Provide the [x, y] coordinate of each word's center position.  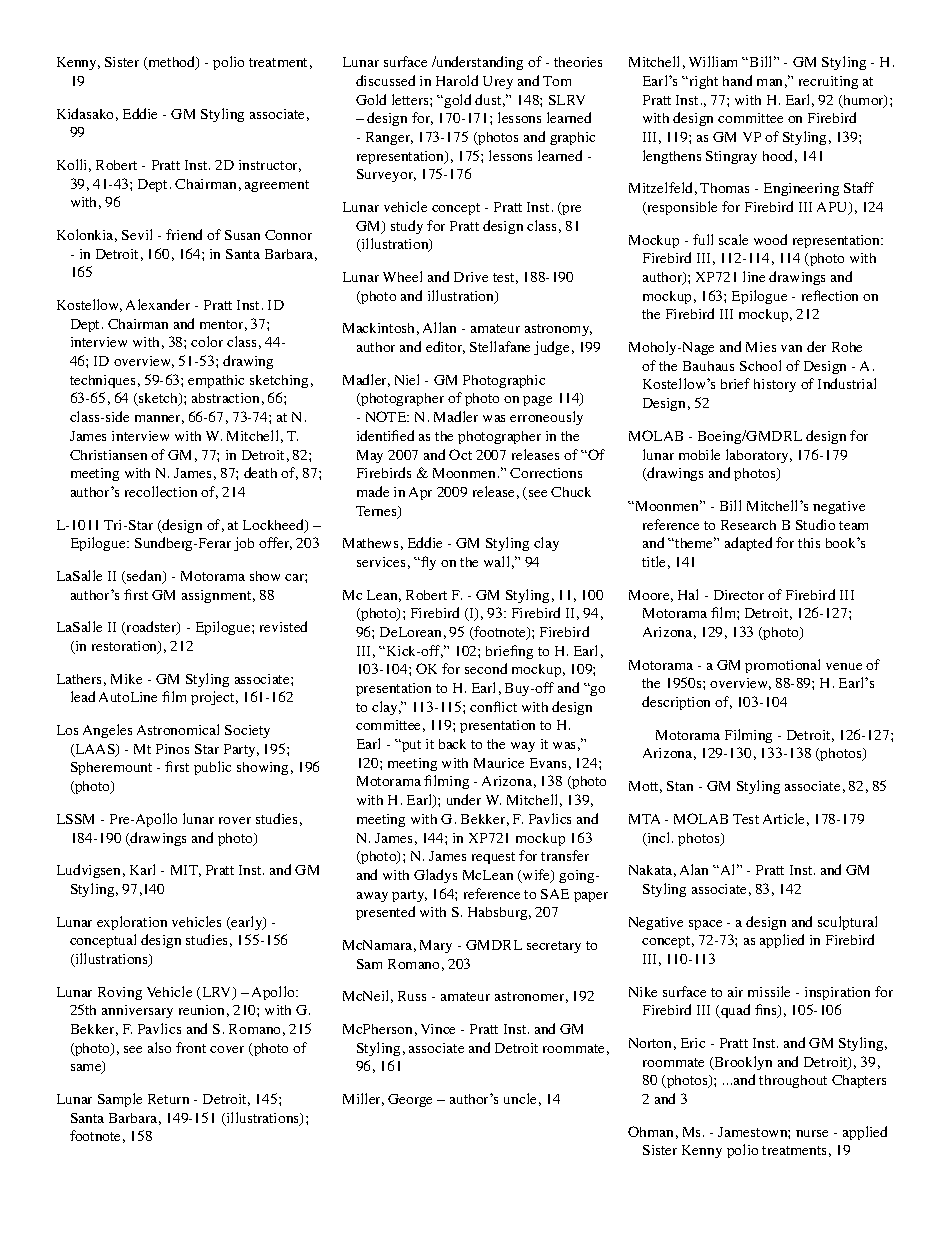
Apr [420, 493]
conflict [493, 706]
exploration [132, 923]
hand [737, 80]
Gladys [435, 876]
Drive [471, 277]
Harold [457, 80]
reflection [830, 295]
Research [748, 525]
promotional [782, 666]
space [705, 925]
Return [168, 1099]
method [172, 63]
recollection [161, 491]
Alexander [158, 304]
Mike [126, 679]
